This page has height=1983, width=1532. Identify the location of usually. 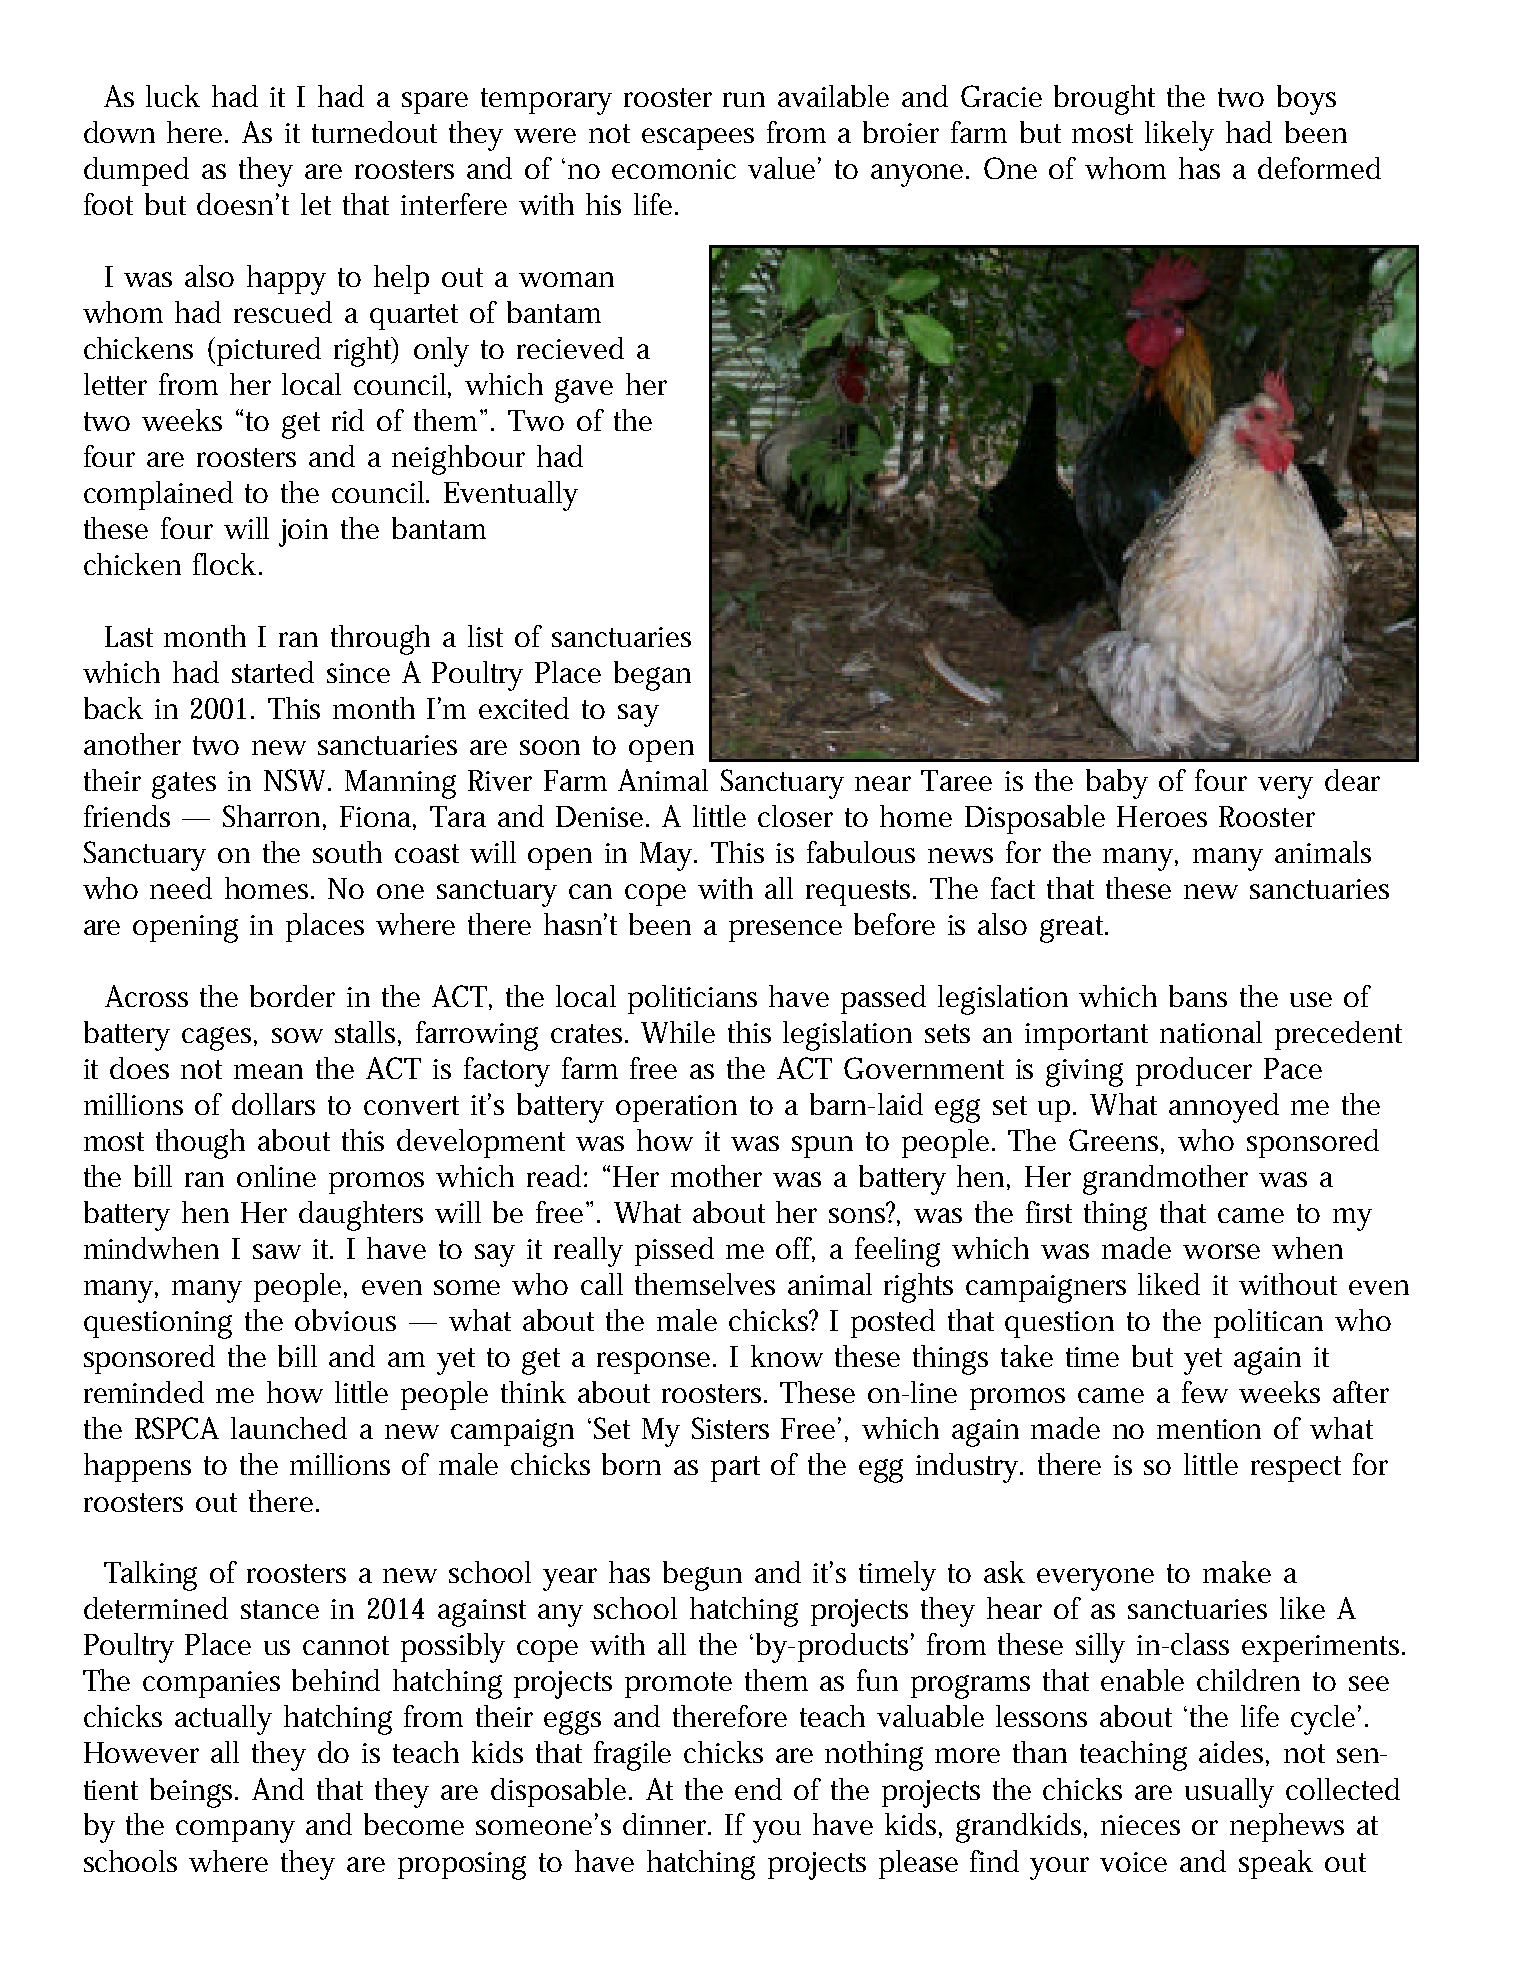
(1229, 1793).
